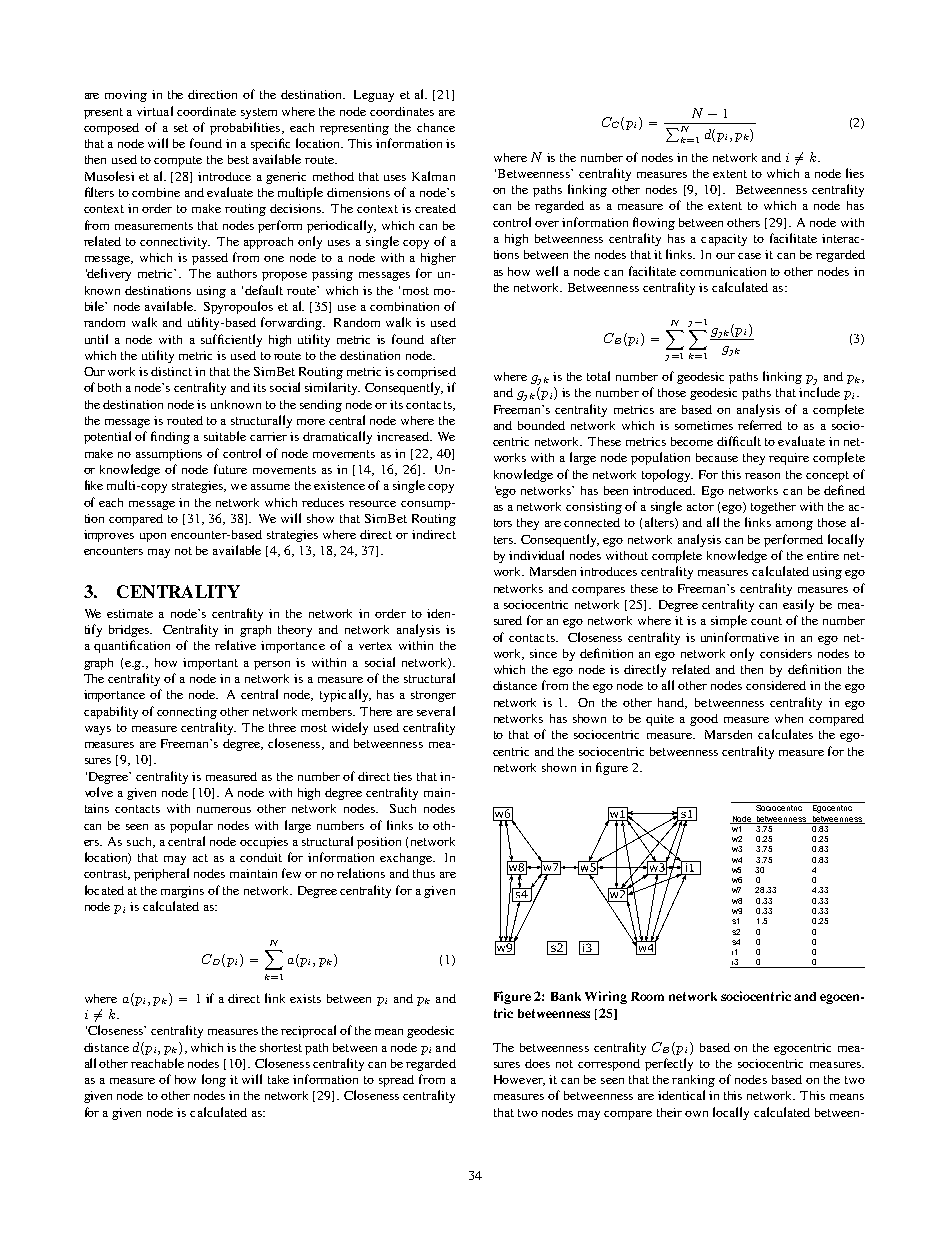 This screenshot has height=1233, width=952. What do you see at coordinates (170, 437) in the screenshot?
I see `finding` at bounding box center [170, 437].
